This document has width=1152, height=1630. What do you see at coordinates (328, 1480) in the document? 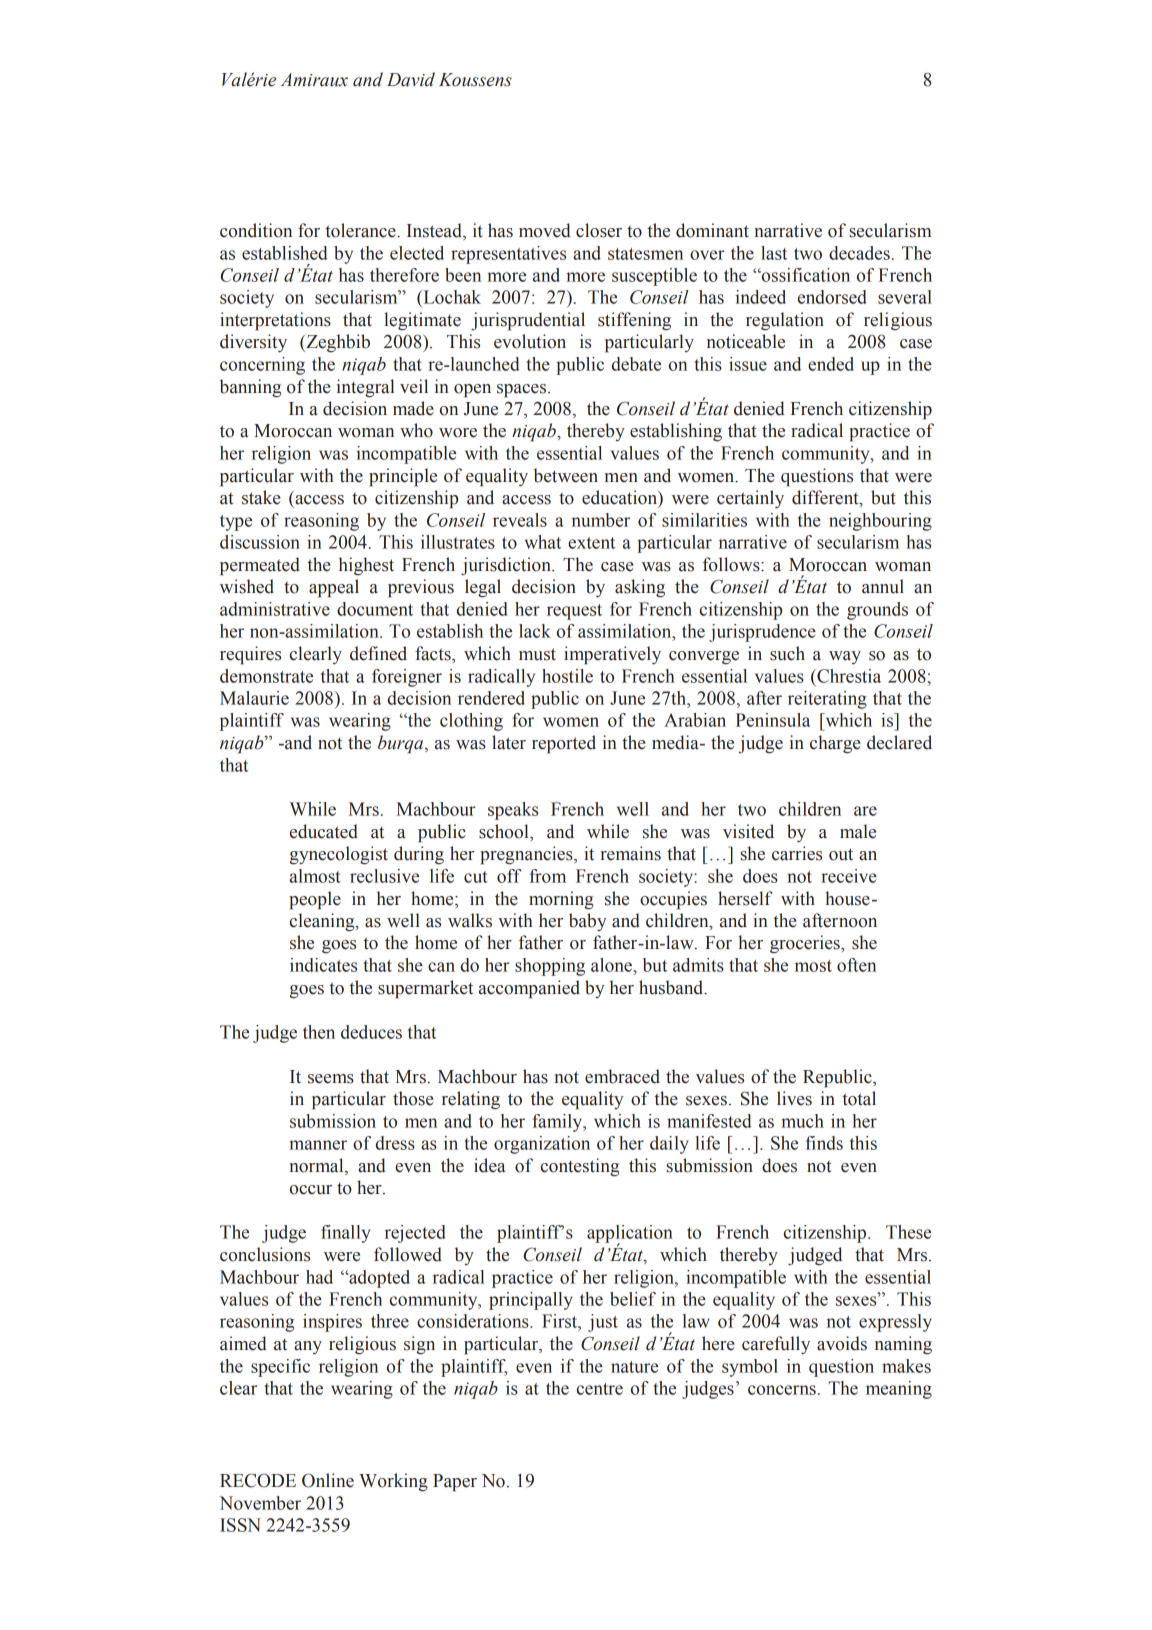
I see `Online` at bounding box center [328, 1480].
